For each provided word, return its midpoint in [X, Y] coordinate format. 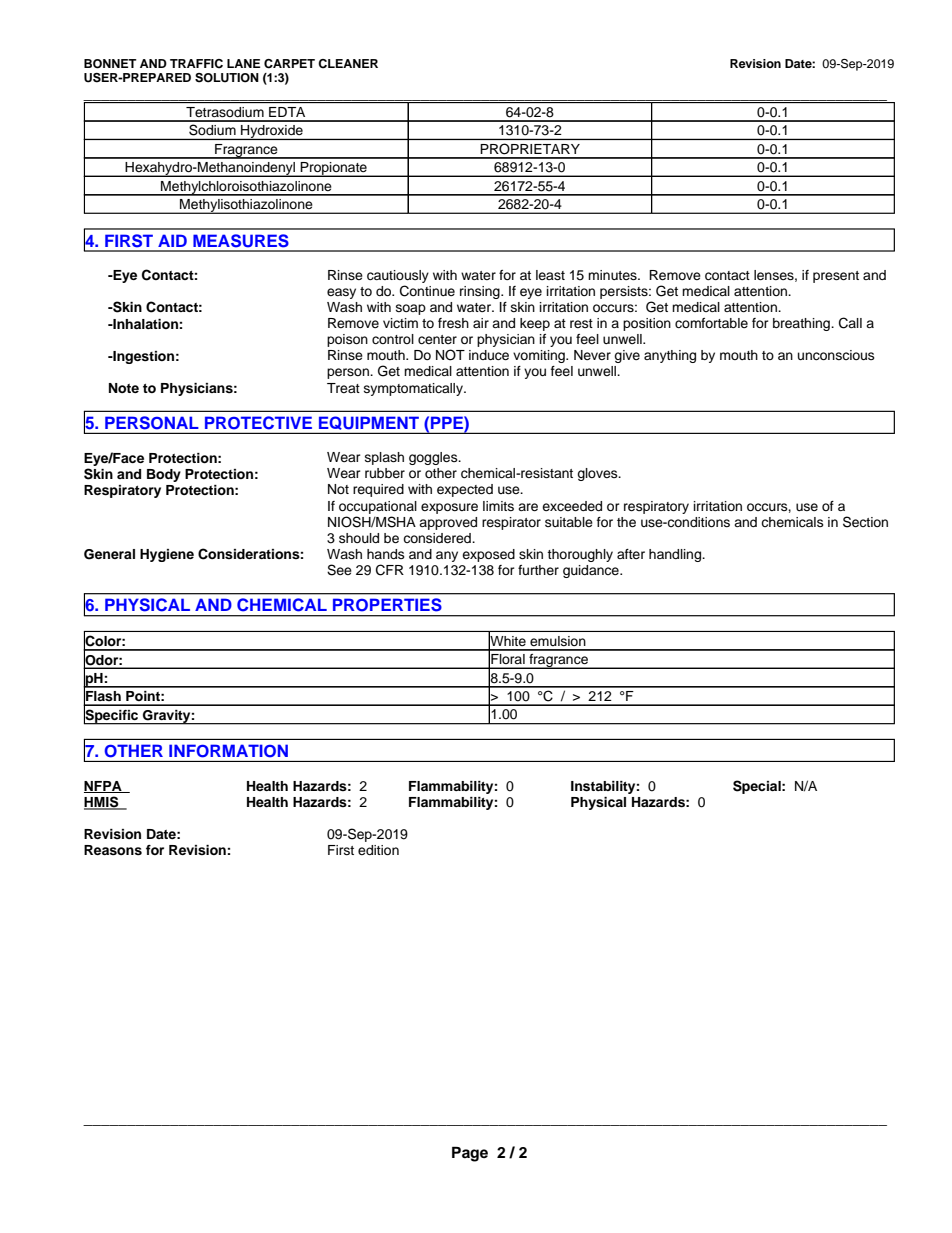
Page [470, 1154]
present [836, 277]
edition [378, 850]
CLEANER [348, 64]
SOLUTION [227, 78]
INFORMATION [228, 751]
